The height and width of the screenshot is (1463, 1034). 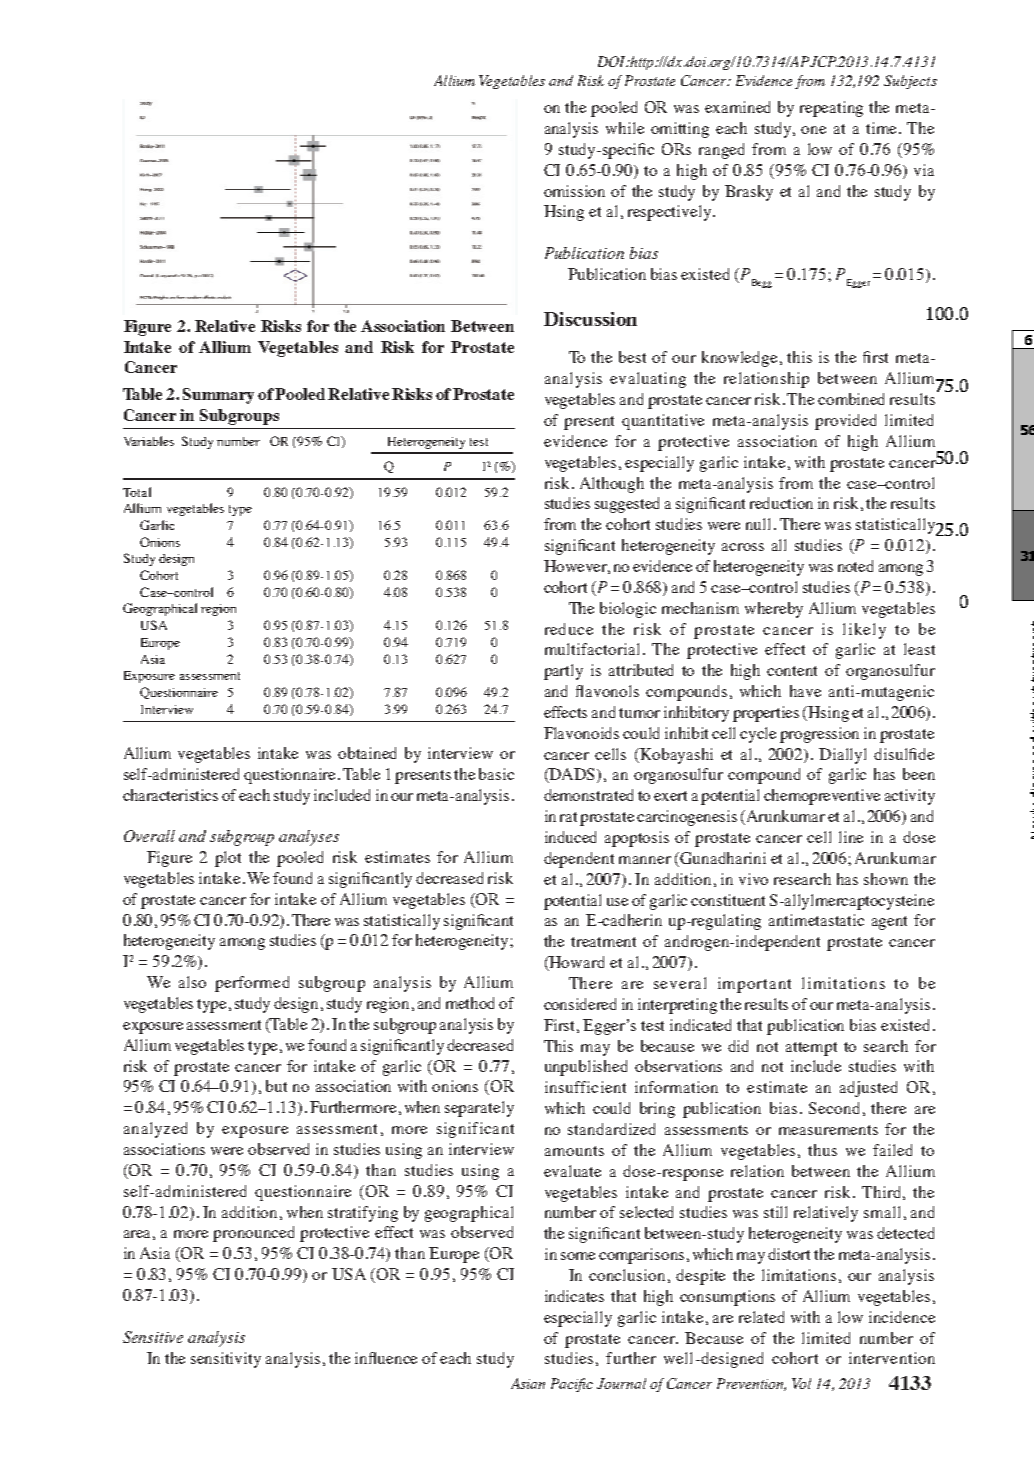 I want to click on Flavonoids, so click(x=581, y=733).
